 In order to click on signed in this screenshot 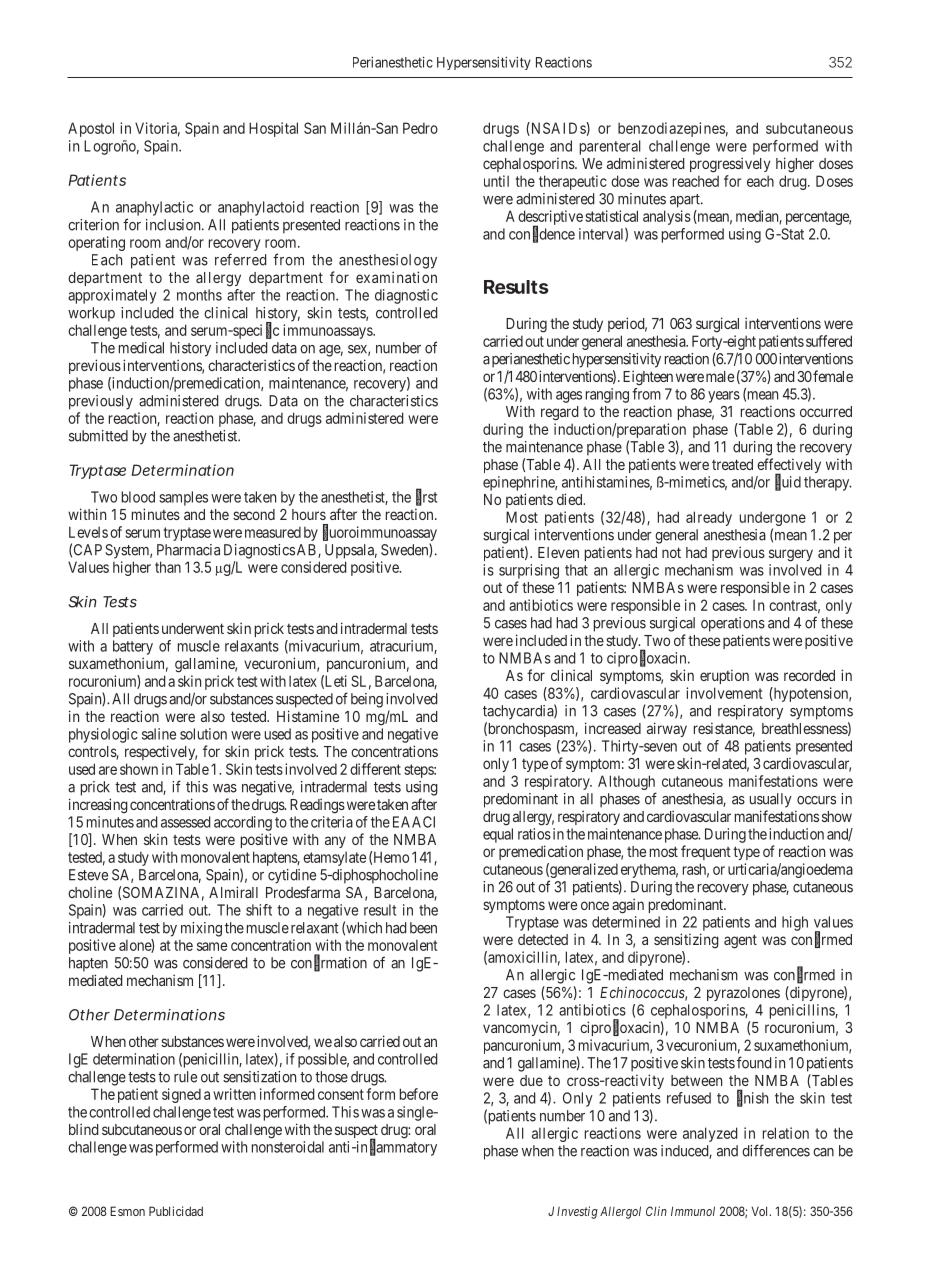, I will do `click(181, 1095)`.
